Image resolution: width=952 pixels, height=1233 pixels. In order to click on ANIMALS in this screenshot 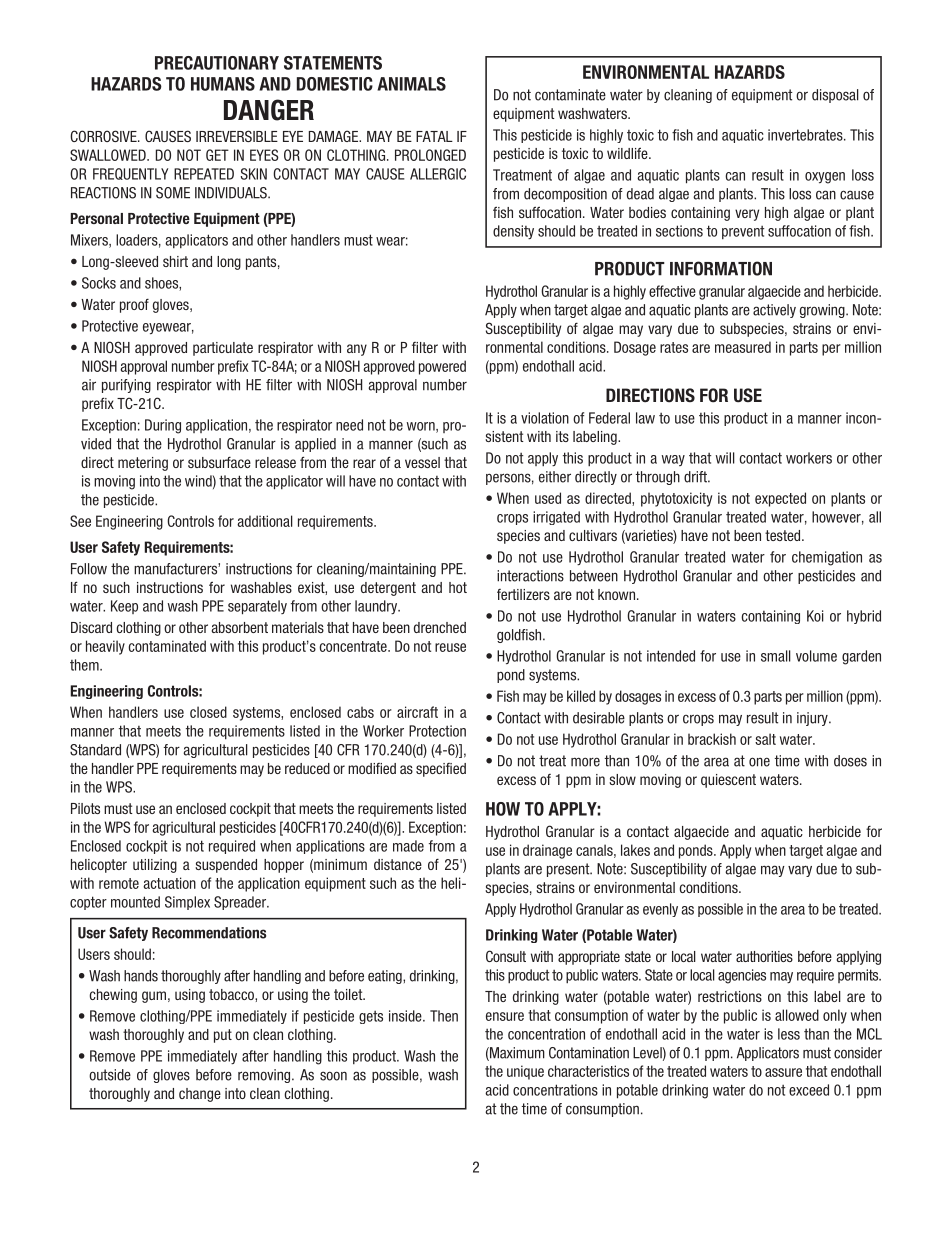, I will do `click(411, 84)`.
